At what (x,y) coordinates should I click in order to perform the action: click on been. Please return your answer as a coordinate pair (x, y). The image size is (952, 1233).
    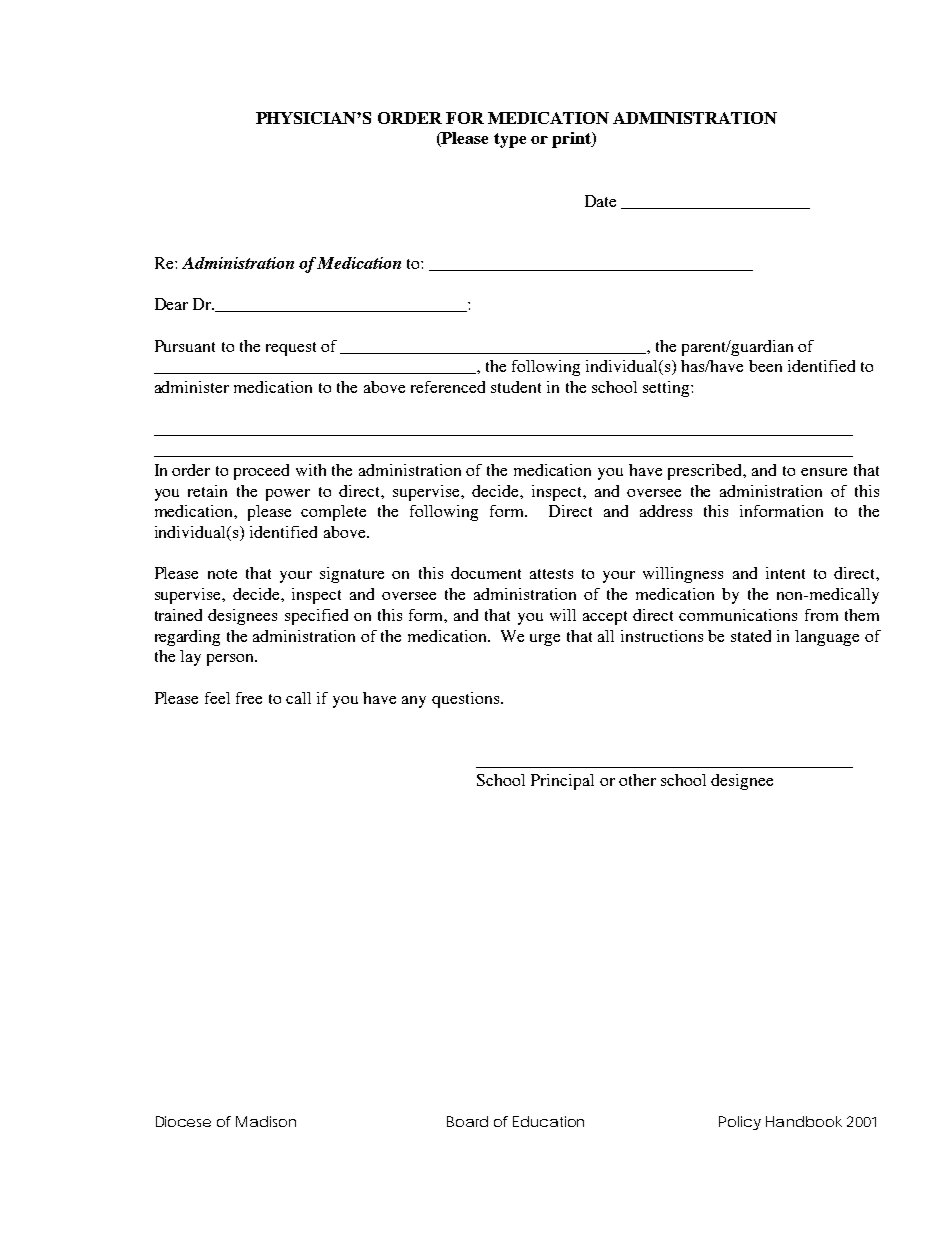
    Looking at the image, I should click on (765, 366).
